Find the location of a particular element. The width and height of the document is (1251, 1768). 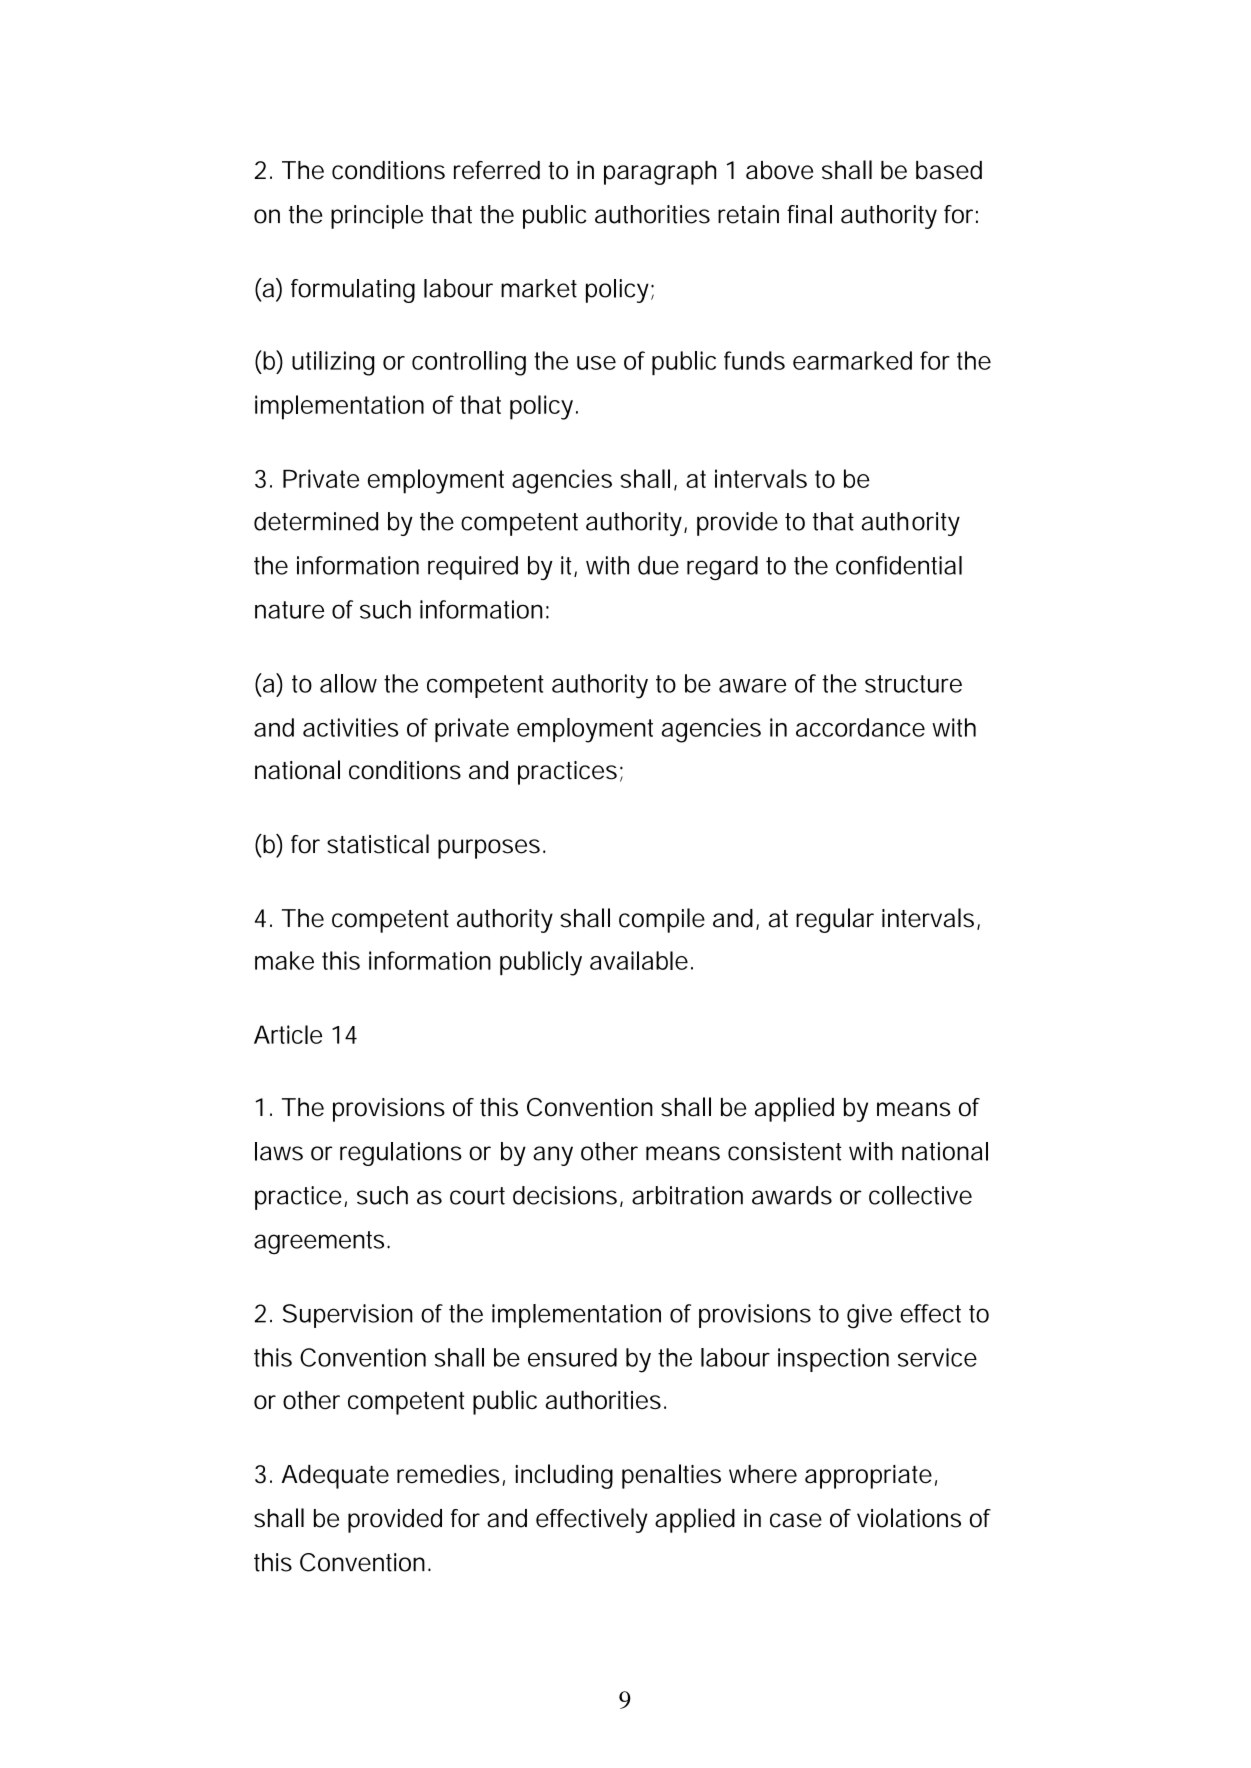

including is located at coordinates (564, 1476).
